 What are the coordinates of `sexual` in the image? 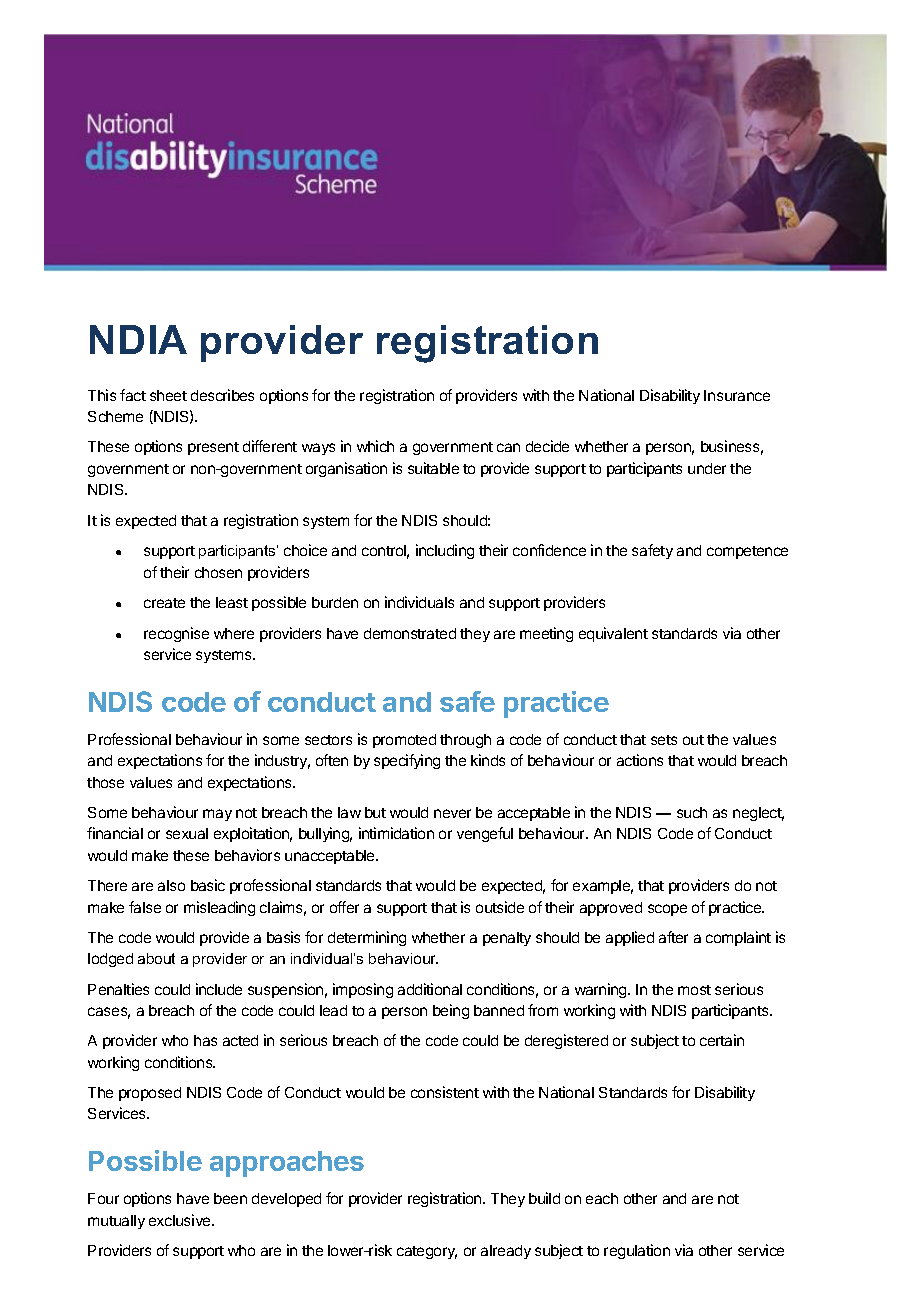 It's located at (187, 833).
